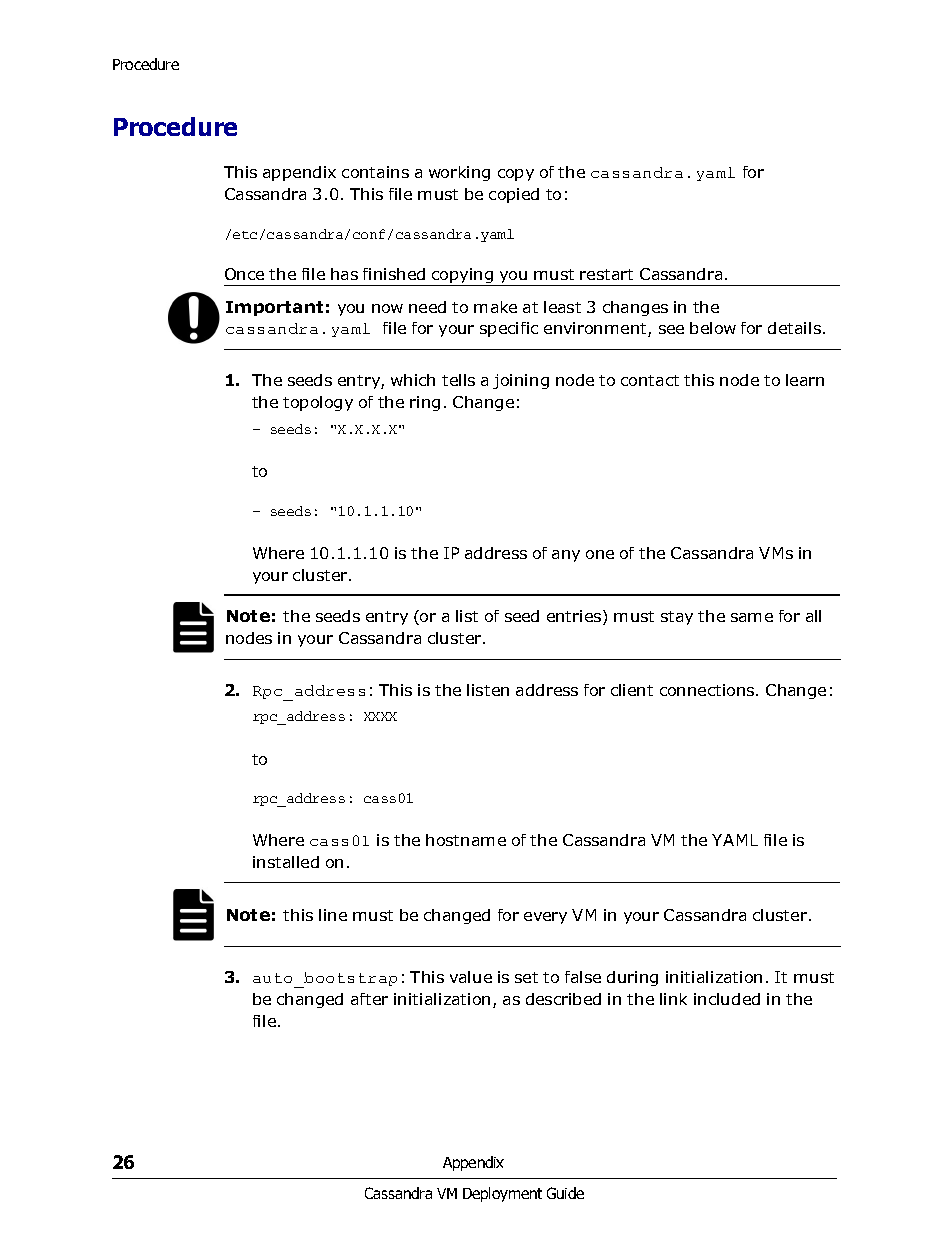 The image size is (952, 1233). What do you see at coordinates (708, 690) in the document?
I see `connections` at bounding box center [708, 690].
